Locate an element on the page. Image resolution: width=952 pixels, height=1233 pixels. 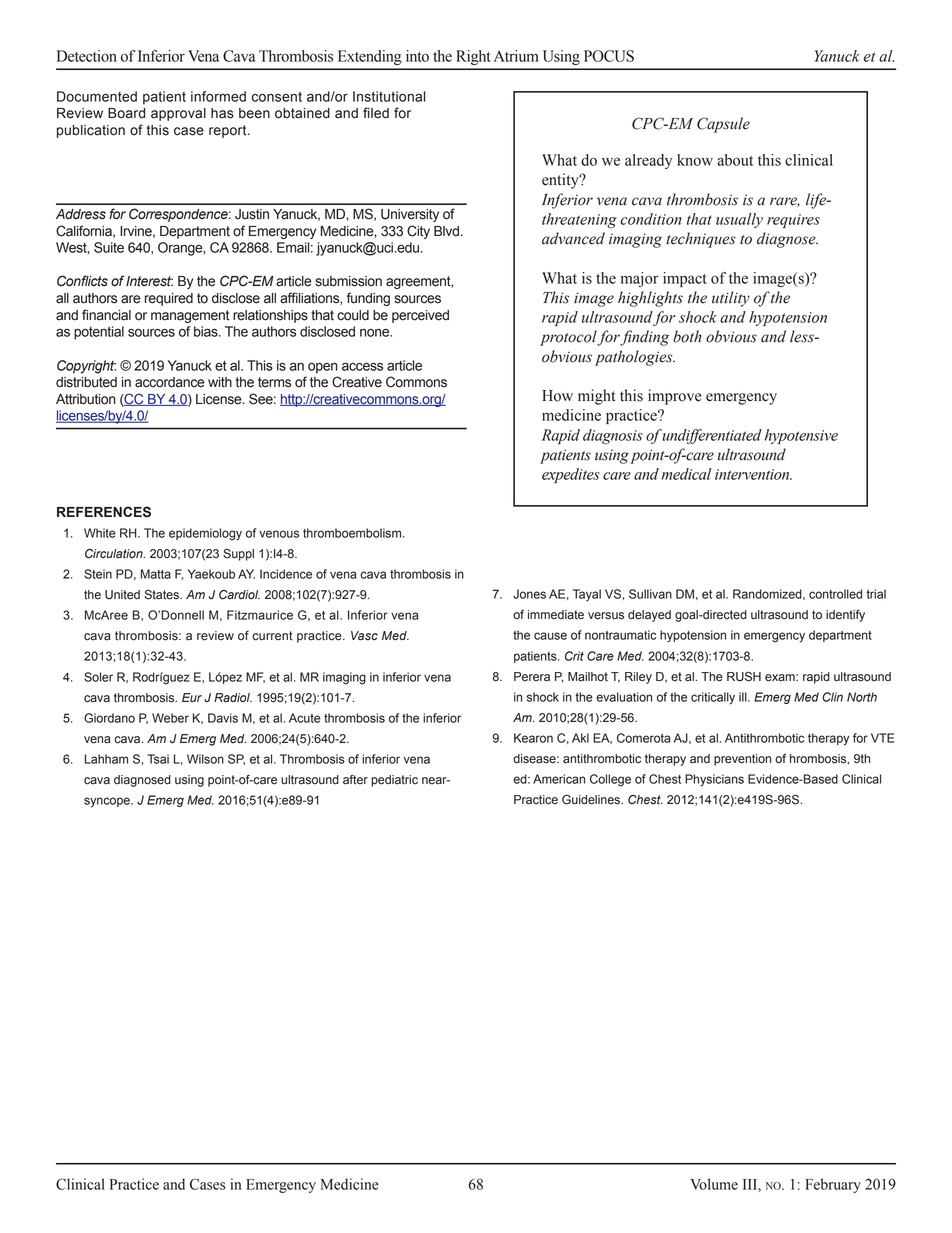
Atrium is located at coordinates (516, 56).
